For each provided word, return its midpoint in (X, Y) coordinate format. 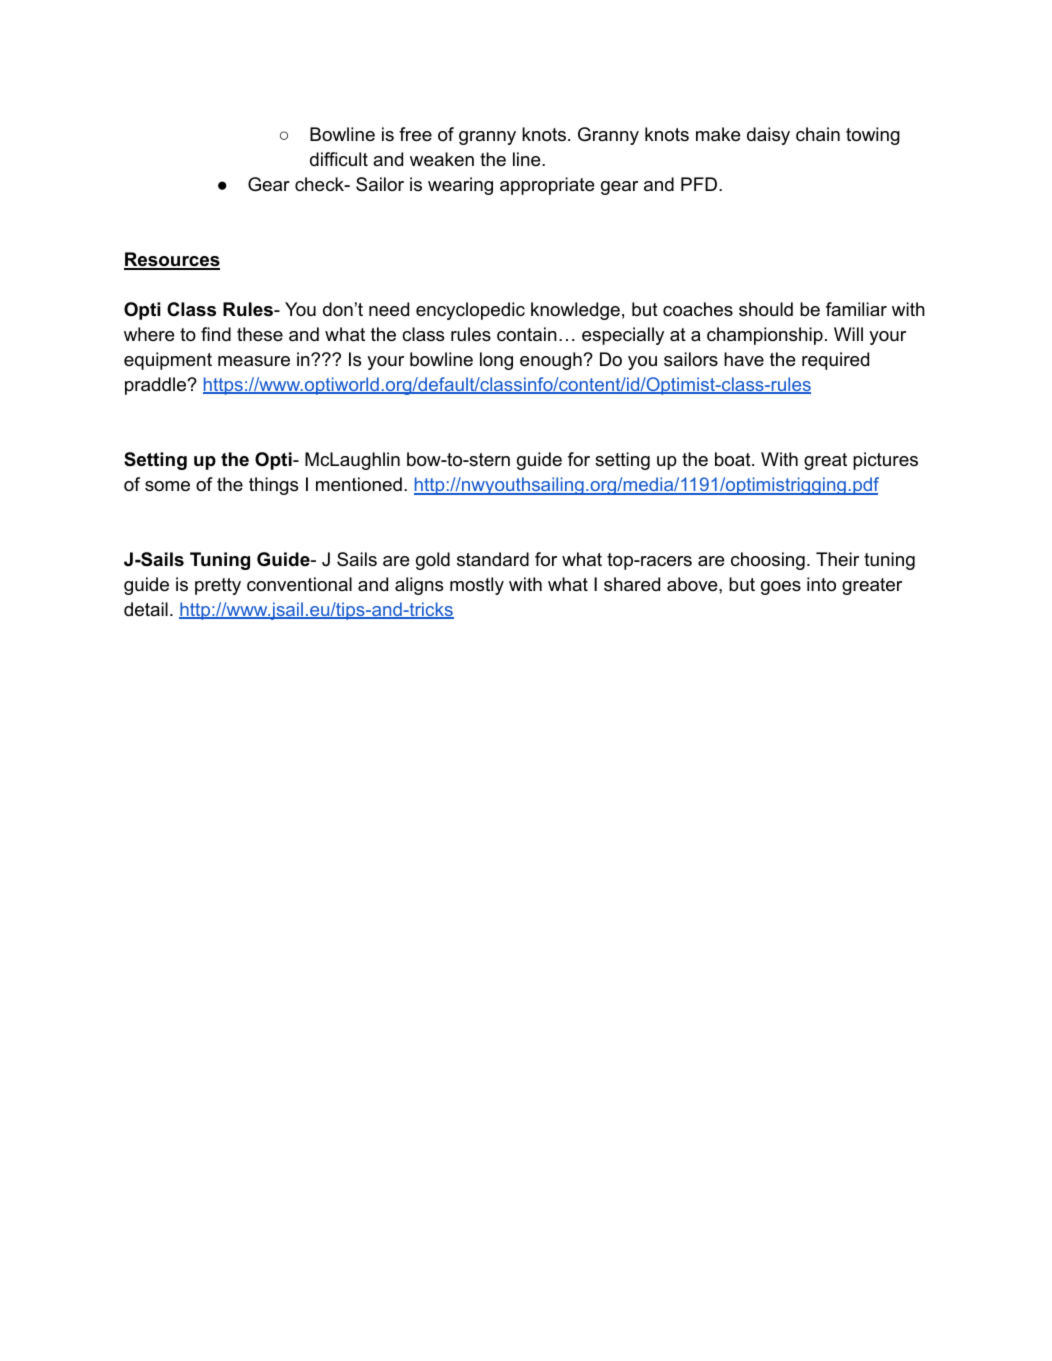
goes (781, 588)
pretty (218, 586)
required (835, 361)
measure (254, 361)
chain (818, 134)
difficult (339, 159)
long (496, 361)
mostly (477, 586)
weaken (442, 159)
